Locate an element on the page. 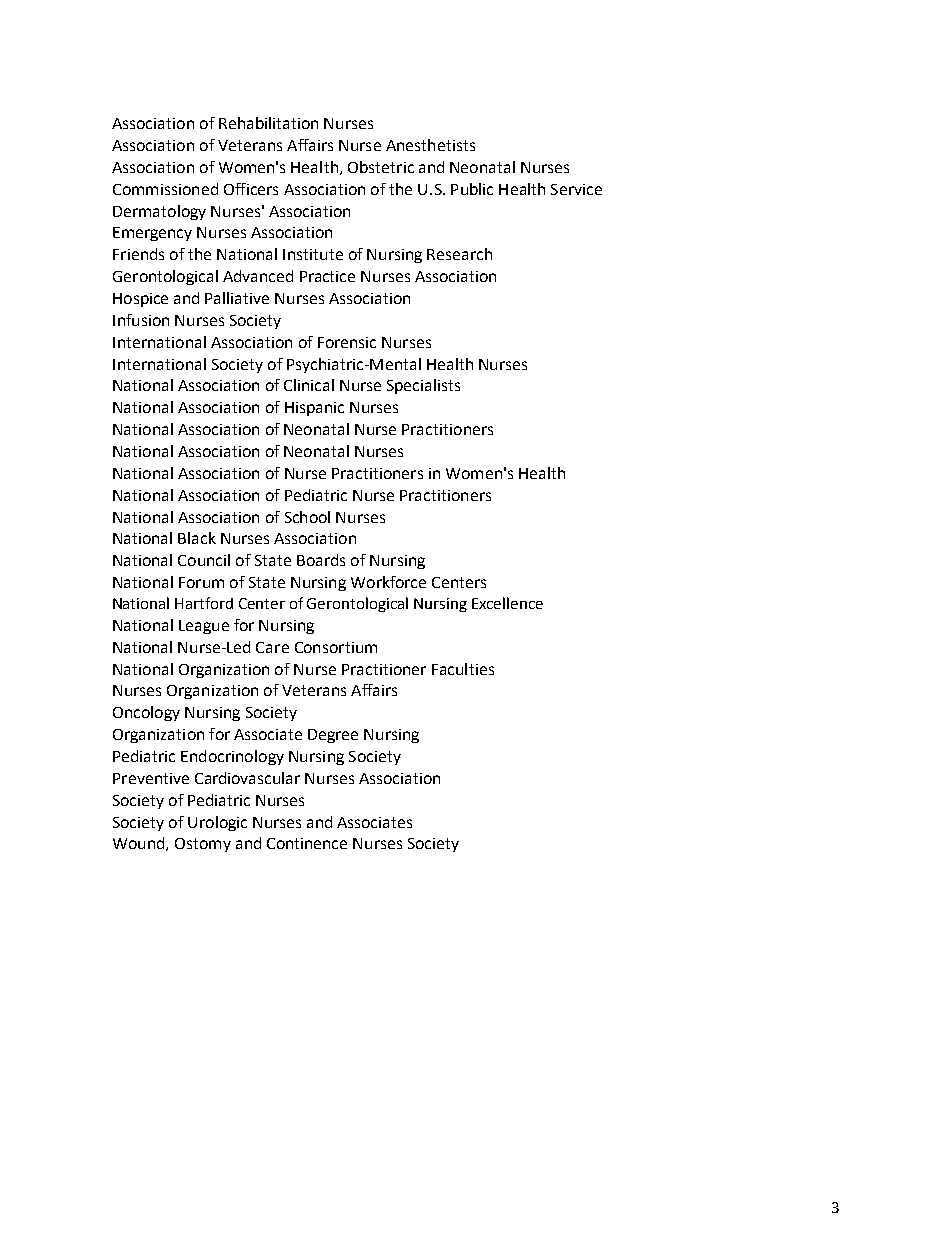  Continence is located at coordinates (307, 843).
